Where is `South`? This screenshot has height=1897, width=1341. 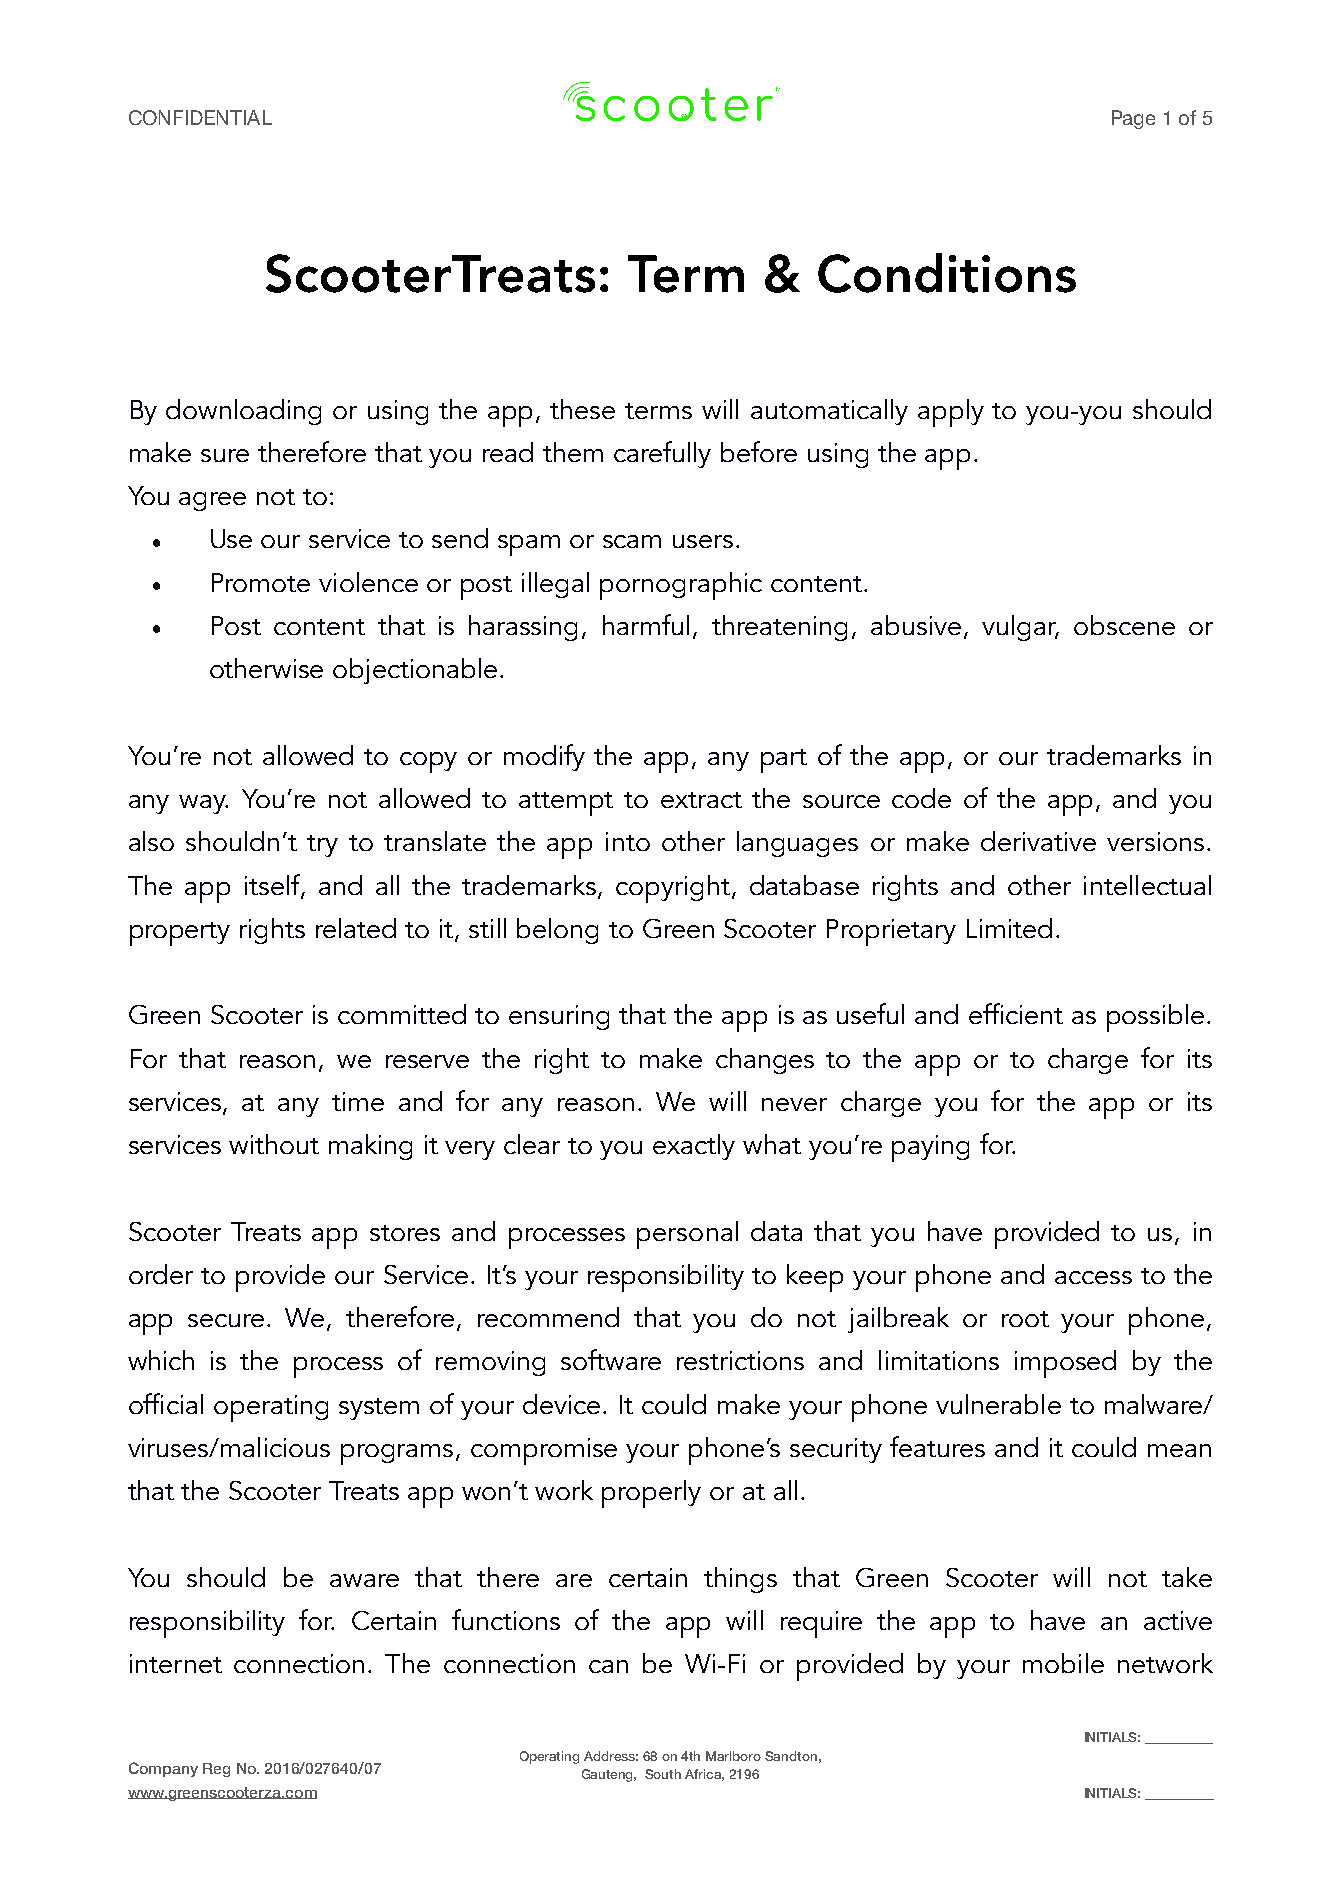 South is located at coordinates (663, 1774).
